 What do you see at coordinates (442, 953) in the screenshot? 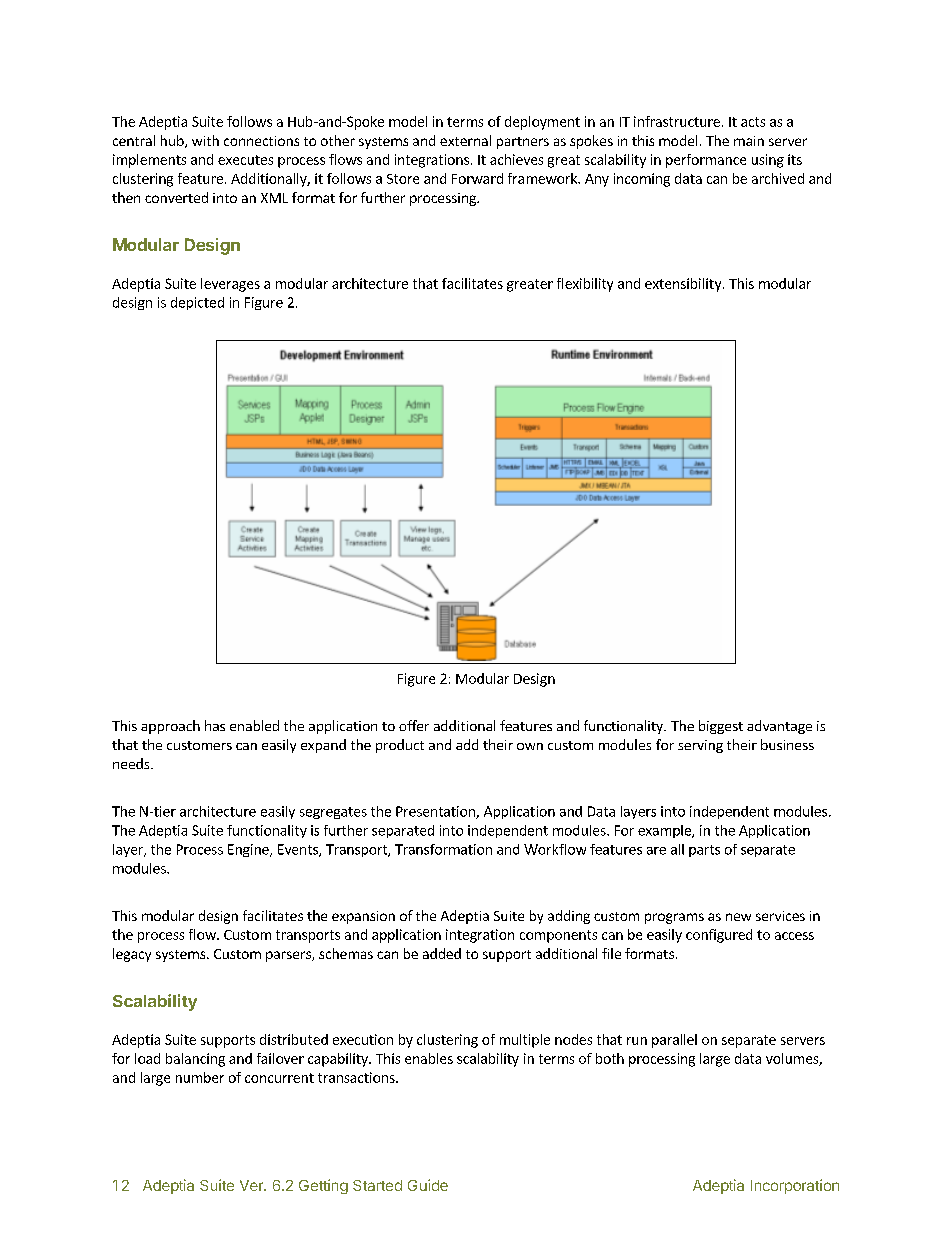
I see `added` at bounding box center [442, 953].
